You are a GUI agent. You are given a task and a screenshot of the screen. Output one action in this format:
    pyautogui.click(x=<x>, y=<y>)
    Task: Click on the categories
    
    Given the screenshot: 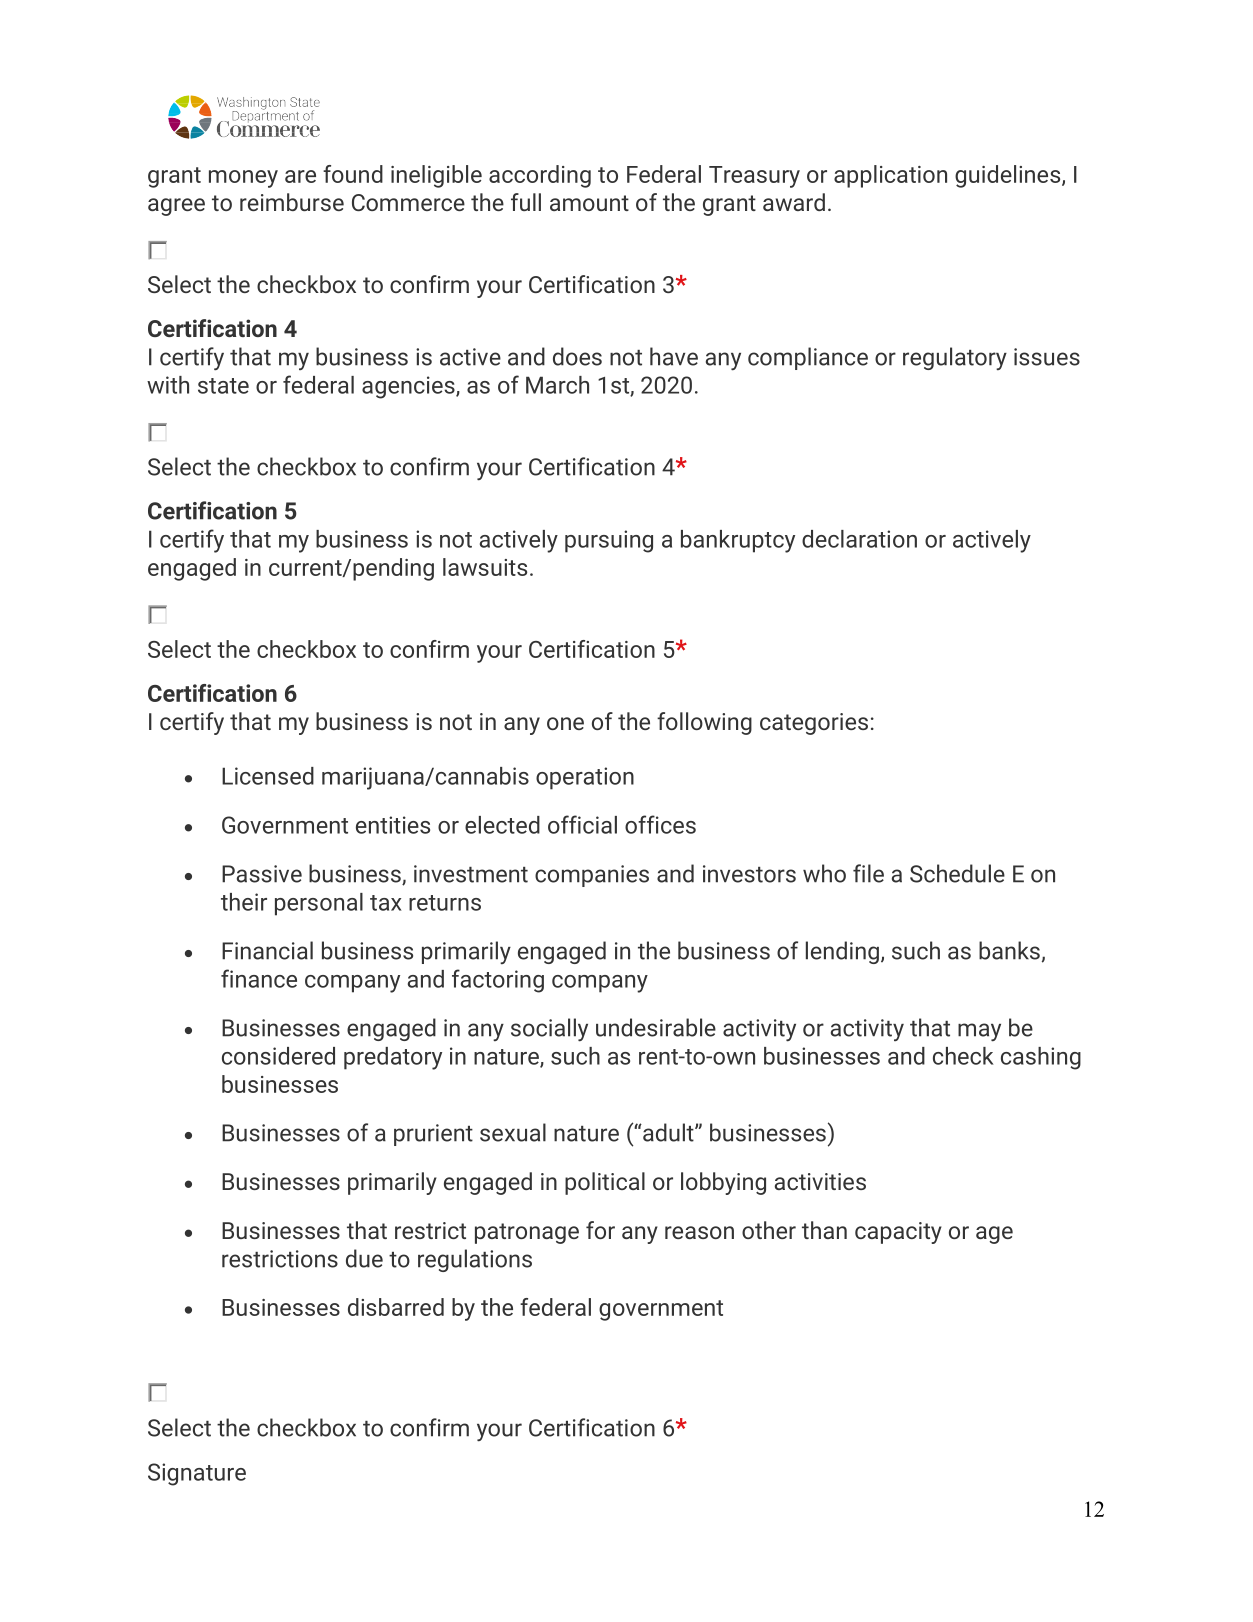 What is the action you would take?
    pyautogui.click(x=814, y=724)
